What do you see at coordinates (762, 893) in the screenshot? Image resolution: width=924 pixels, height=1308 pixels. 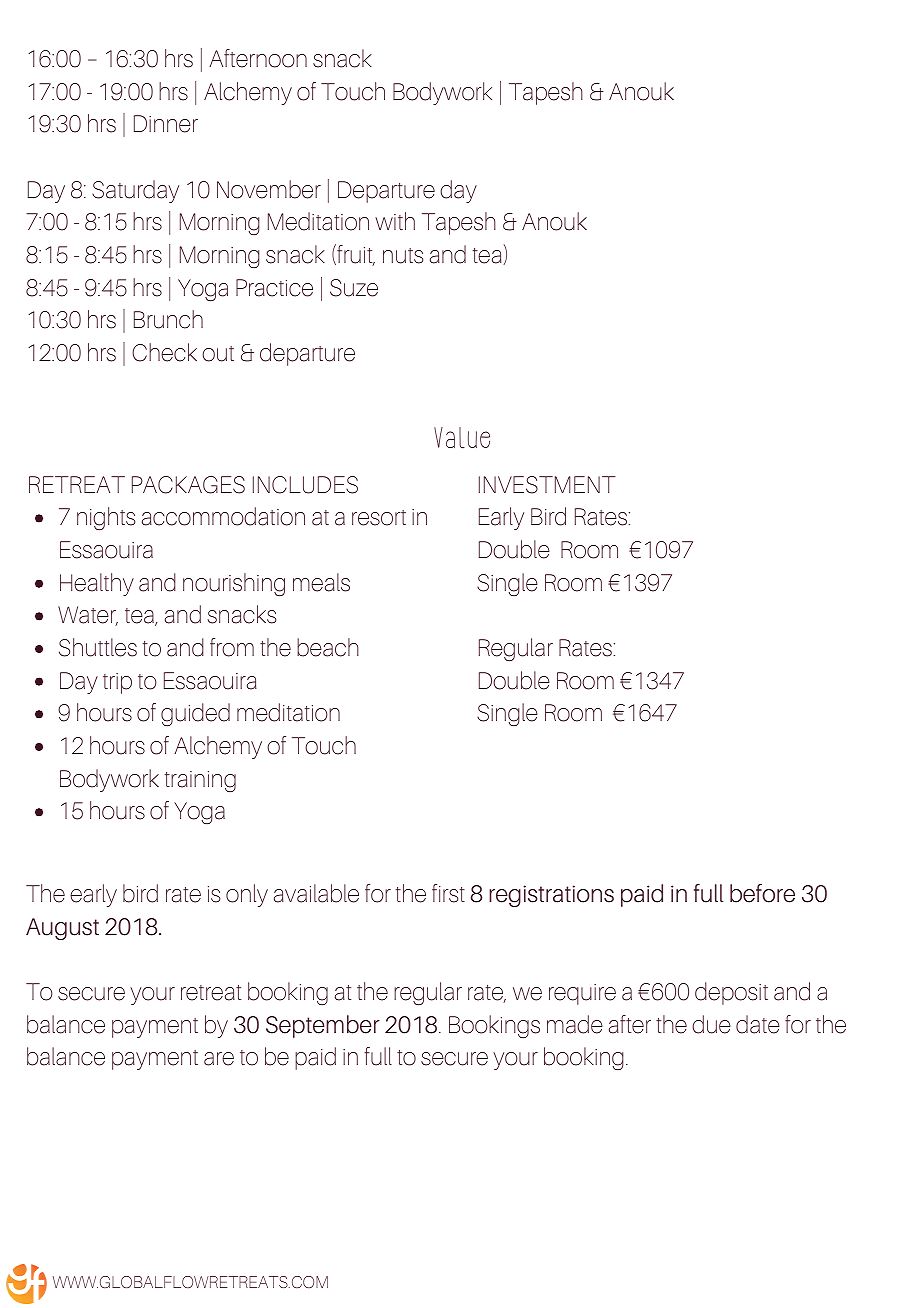 I see `before` at bounding box center [762, 893].
